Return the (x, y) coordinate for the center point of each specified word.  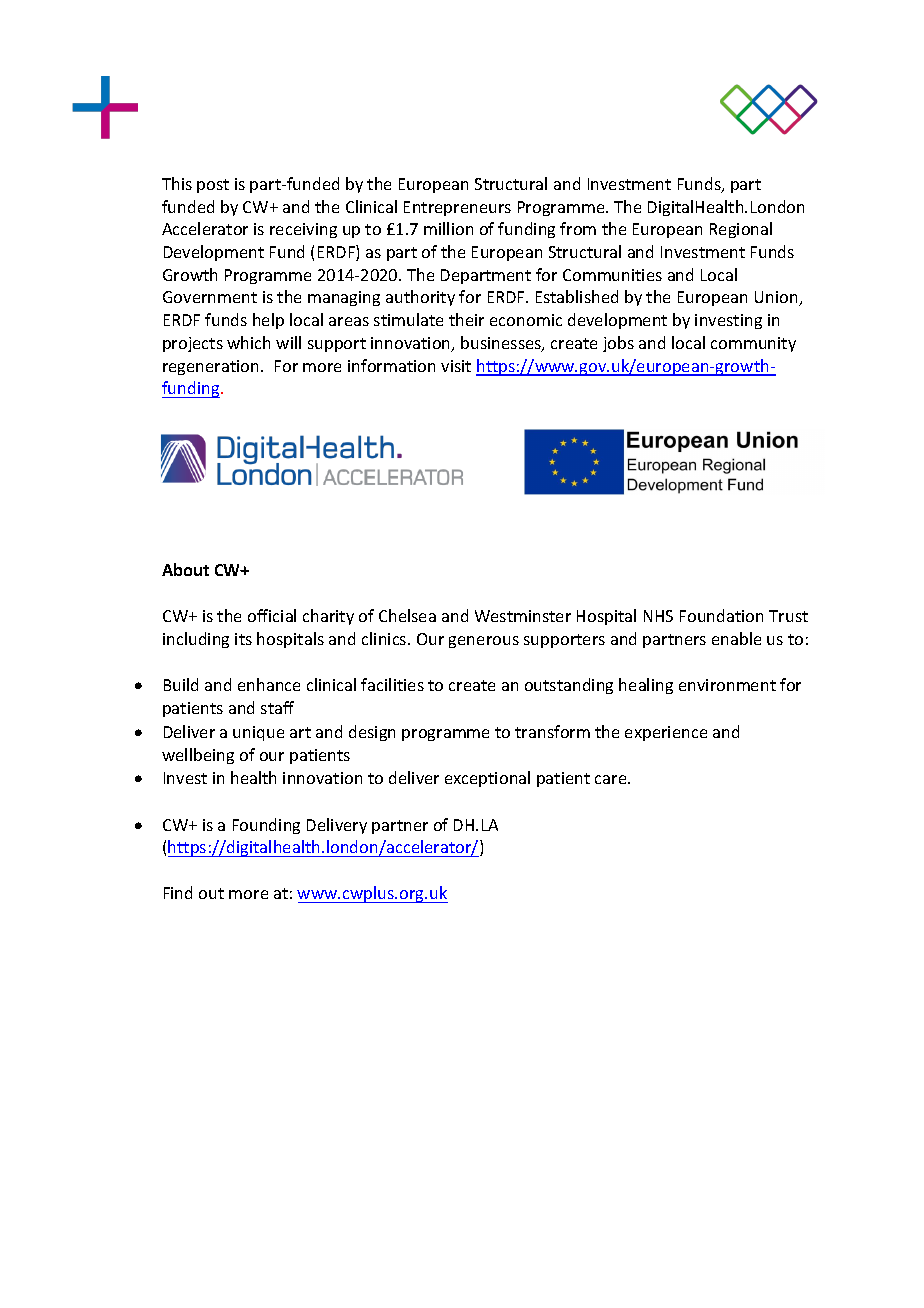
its (243, 639)
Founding (266, 826)
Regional (741, 230)
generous (484, 642)
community (753, 344)
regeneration (212, 367)
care (612, 779)
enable (736, 638)
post (213, 186)
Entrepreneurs (457, 208)
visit (456, 366)
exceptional (487, 779)
